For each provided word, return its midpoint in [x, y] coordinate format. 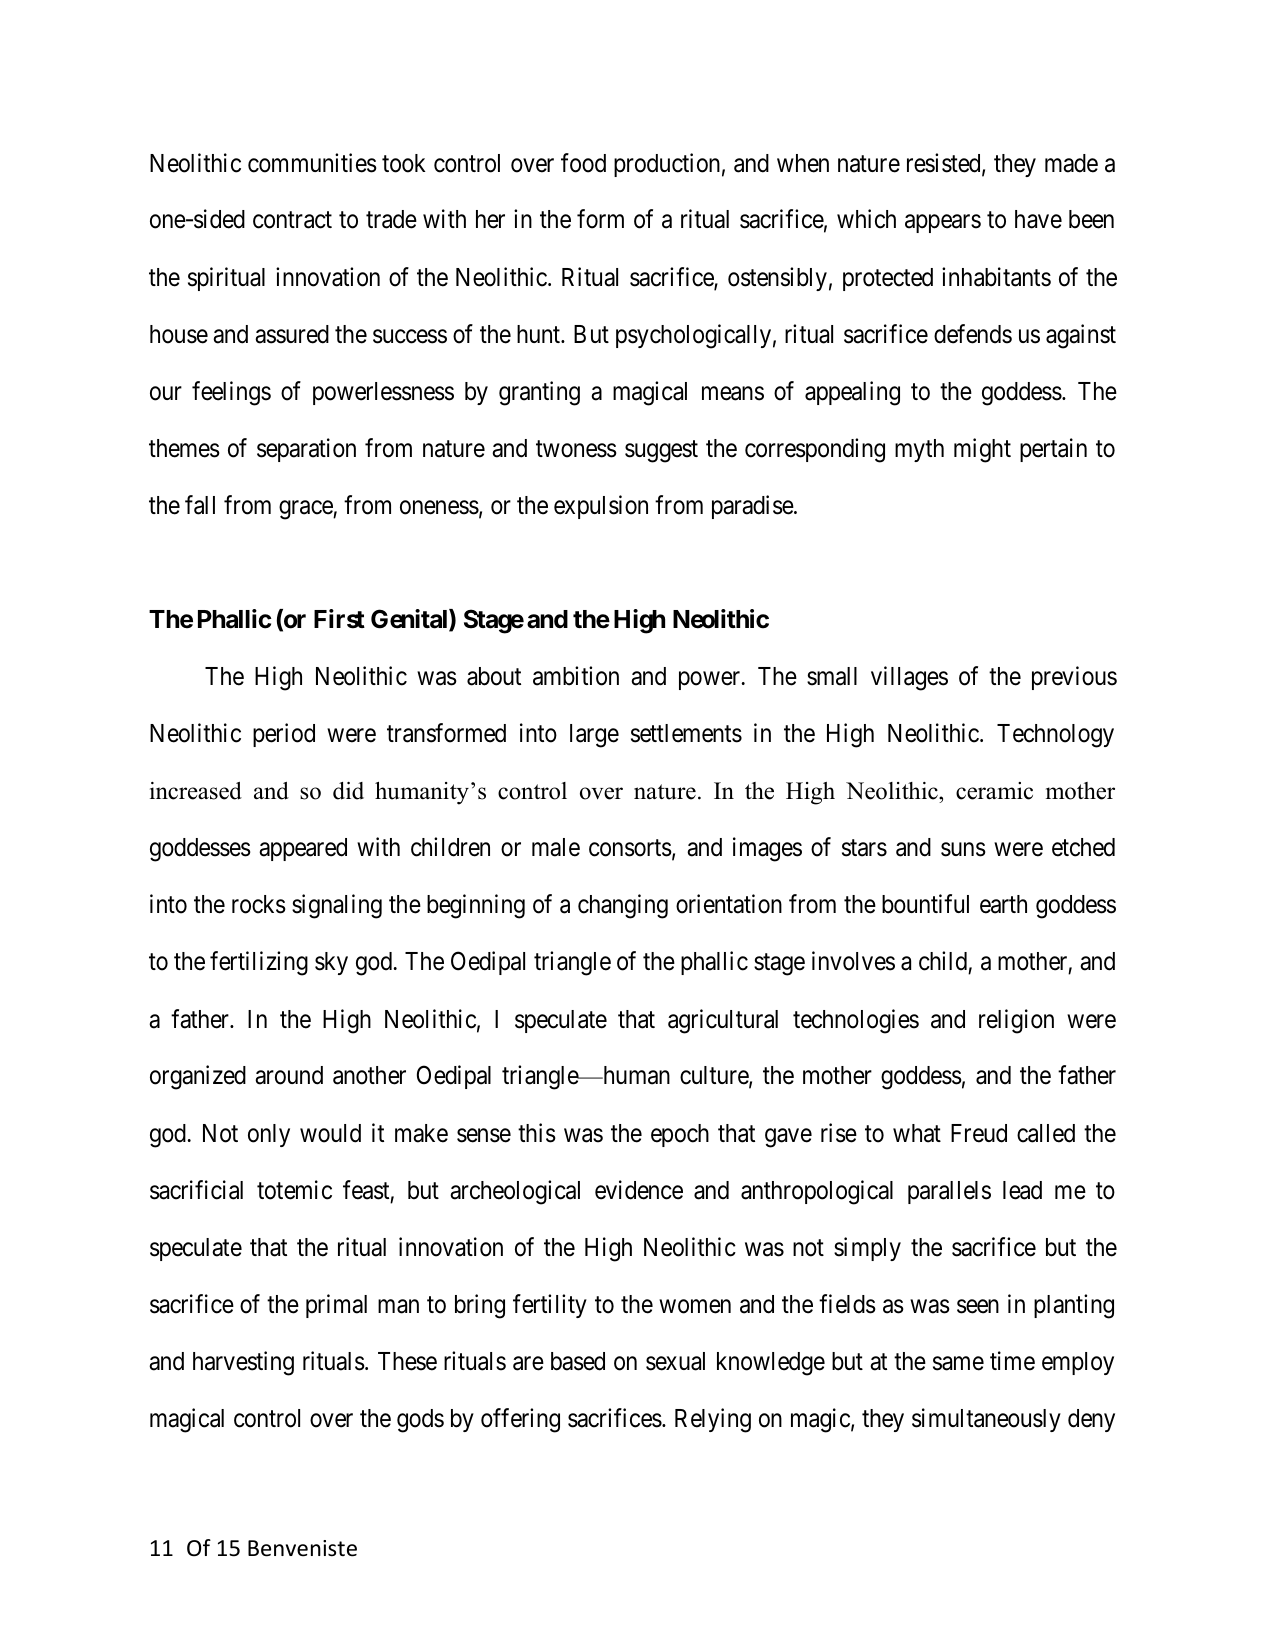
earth [1003, 904]
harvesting [243, 1363]
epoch [680, 1135]
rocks [259, 904]
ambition [576, 676]
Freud [979, 1133]
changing [623, 906]
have [1038, 219]
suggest [661, 452]
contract [292, 220]
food [583, 163]
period [284, 735]
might [982, 450]
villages [909, 678]
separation [306, 450]
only [269, 1135]
